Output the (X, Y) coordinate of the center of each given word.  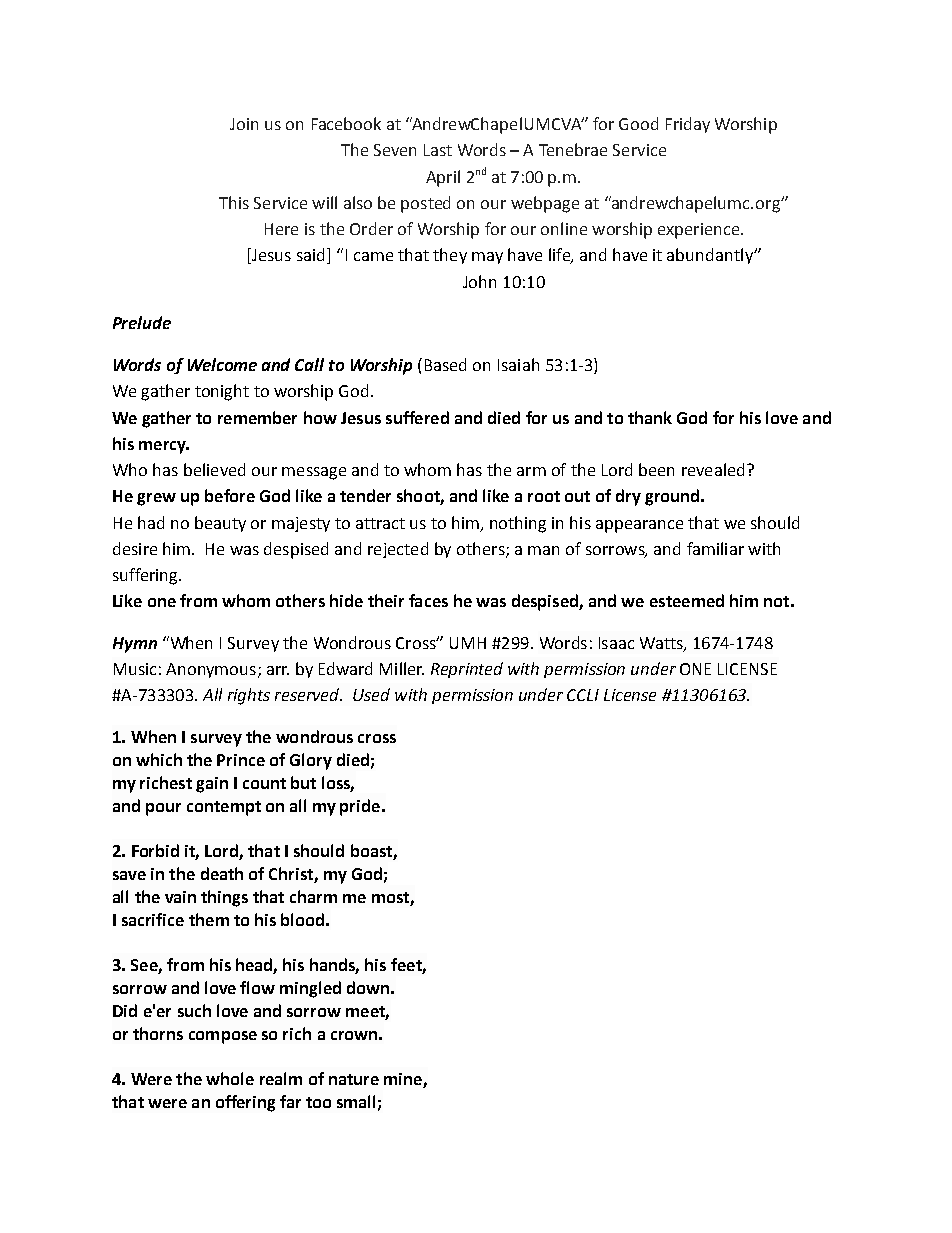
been (656, 469)
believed (214, 469)
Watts (662, 644)
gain (212, 785)
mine (404, 1080)
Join (244, 124)
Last (438, 150)
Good (638, 123)
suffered (417, 417)
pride (361, 807)
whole (230, 1078)
